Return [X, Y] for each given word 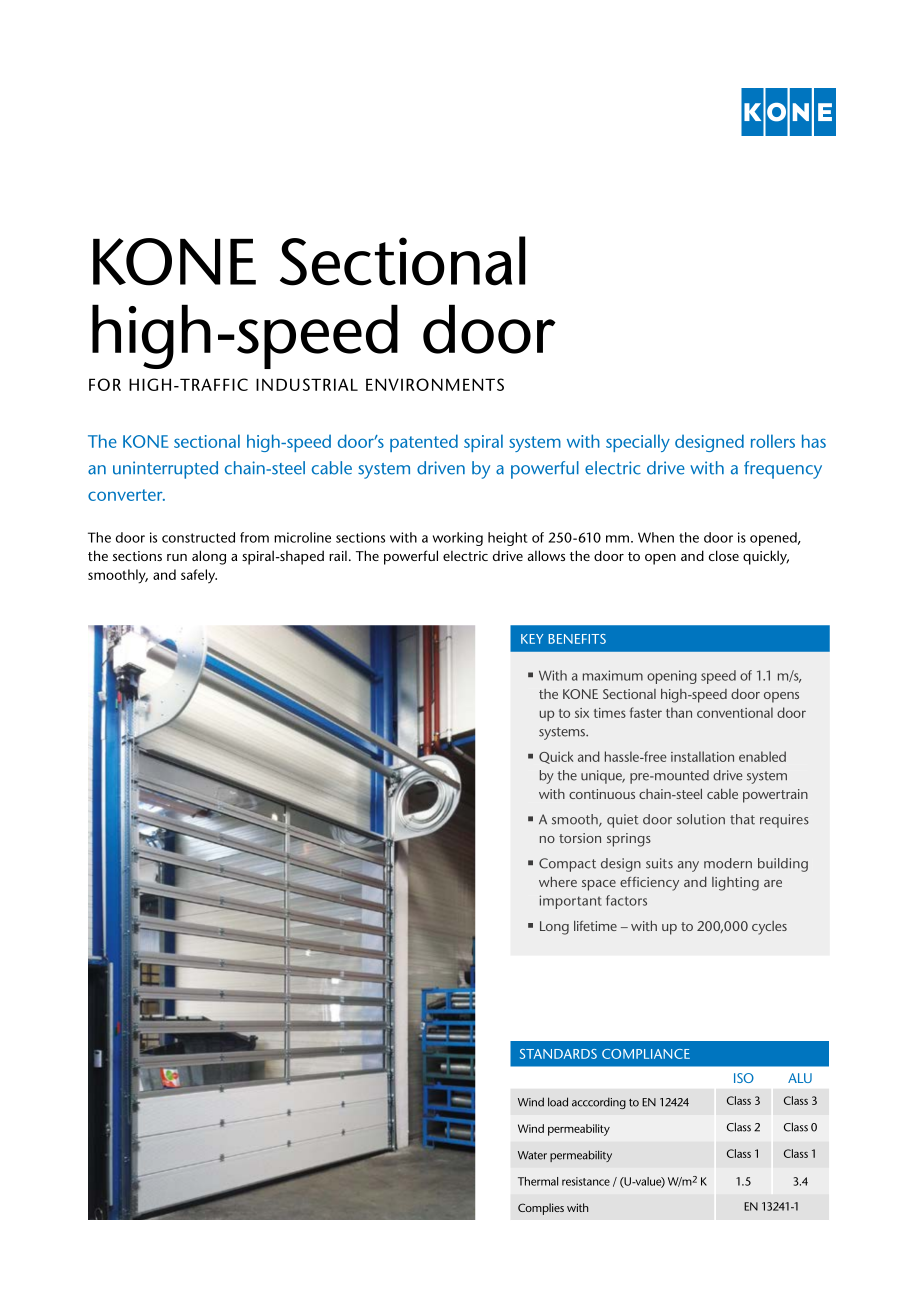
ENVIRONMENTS [435, 384]
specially [638, 443]
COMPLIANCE [646, 1054]
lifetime [595, 926]
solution [701, 819]
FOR [105, 384]
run [177, 557]
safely [199, 576]
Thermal [538, 1181]
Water [532, 1155]
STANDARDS [558, 1054]
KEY [532, 639]
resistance [586, 1181]
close [724, 555]
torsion [580, 838]
